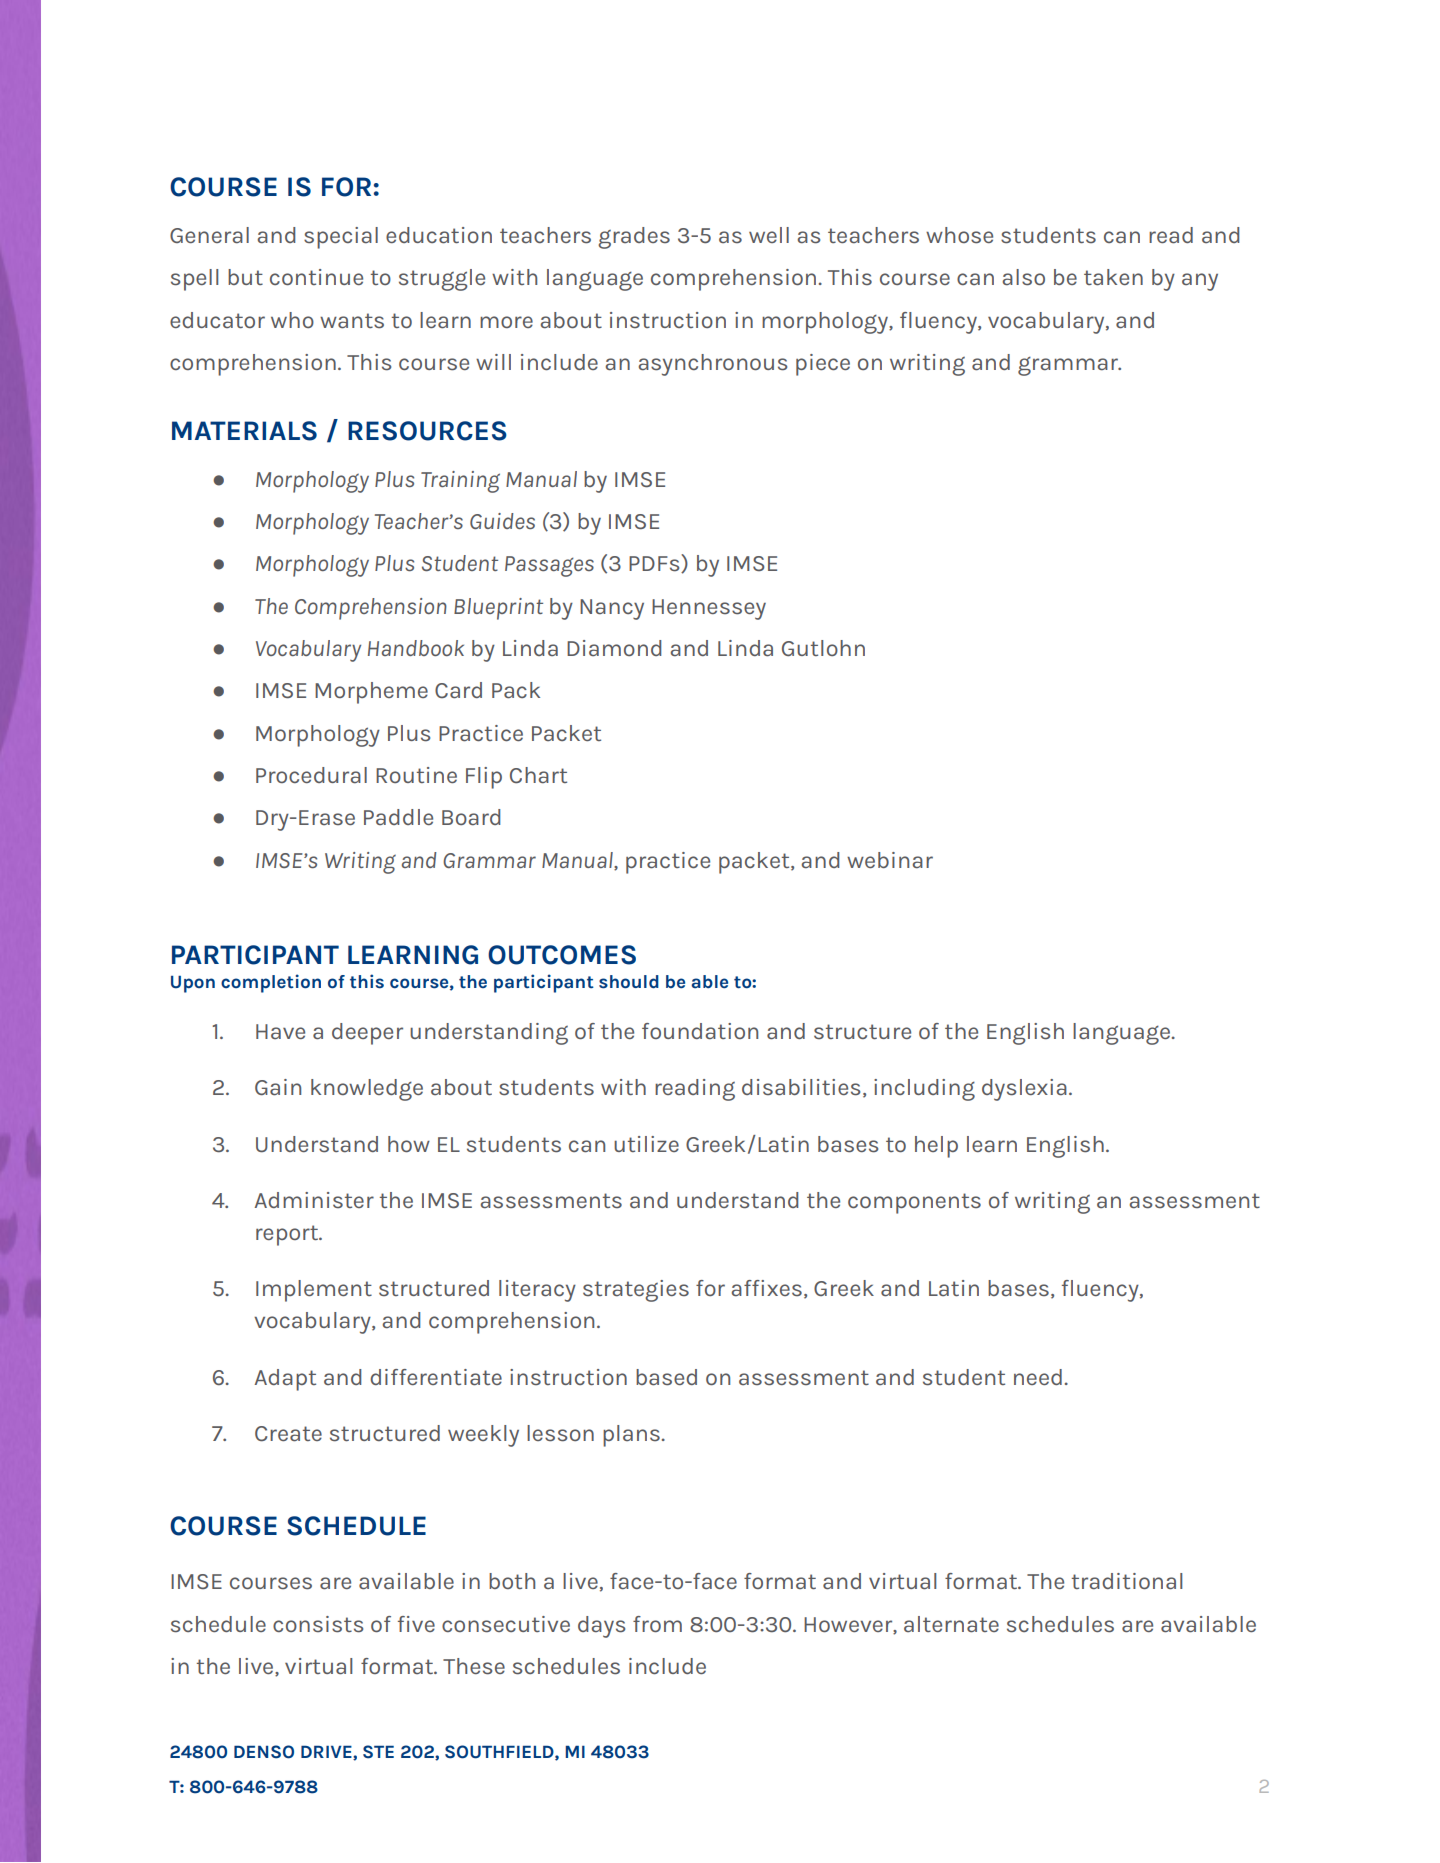 Image resolution: width=1440 pixels, height=1863 pixels. I want to click on Gain, so click(278, 1087).
